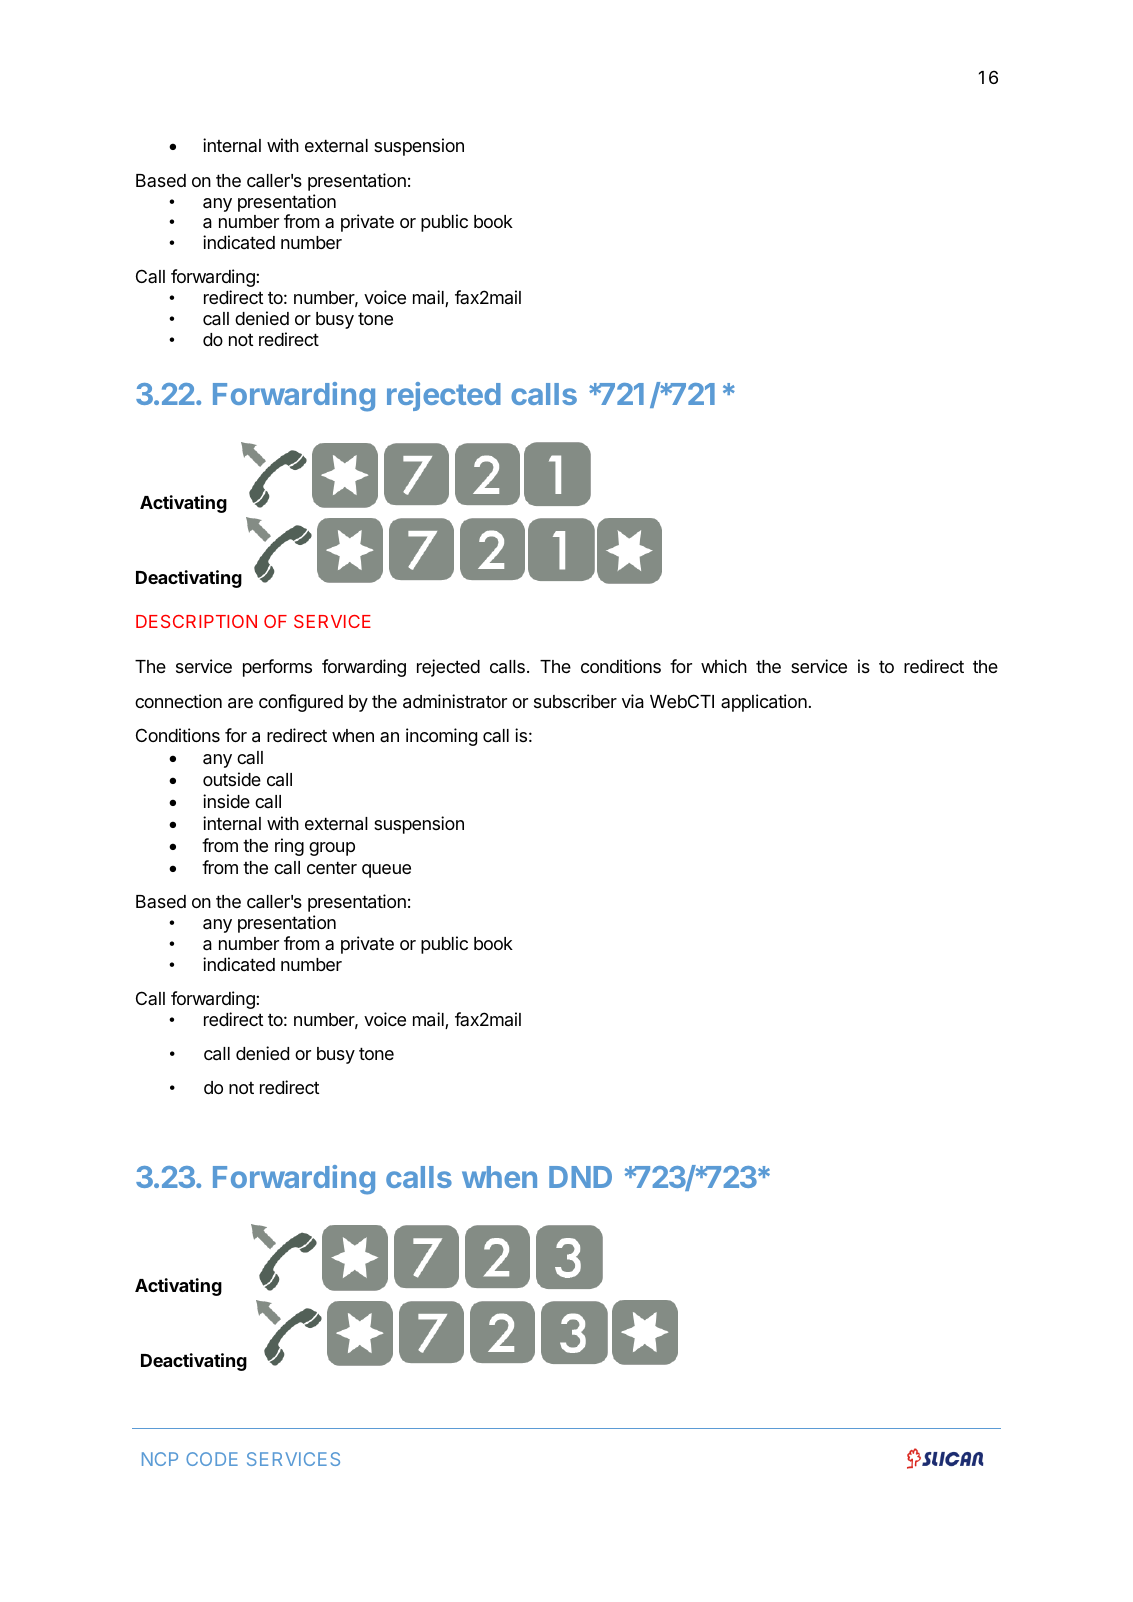 The width and height of the image is (1133, 1602). I want to click on DND, so click(580, 1177).
